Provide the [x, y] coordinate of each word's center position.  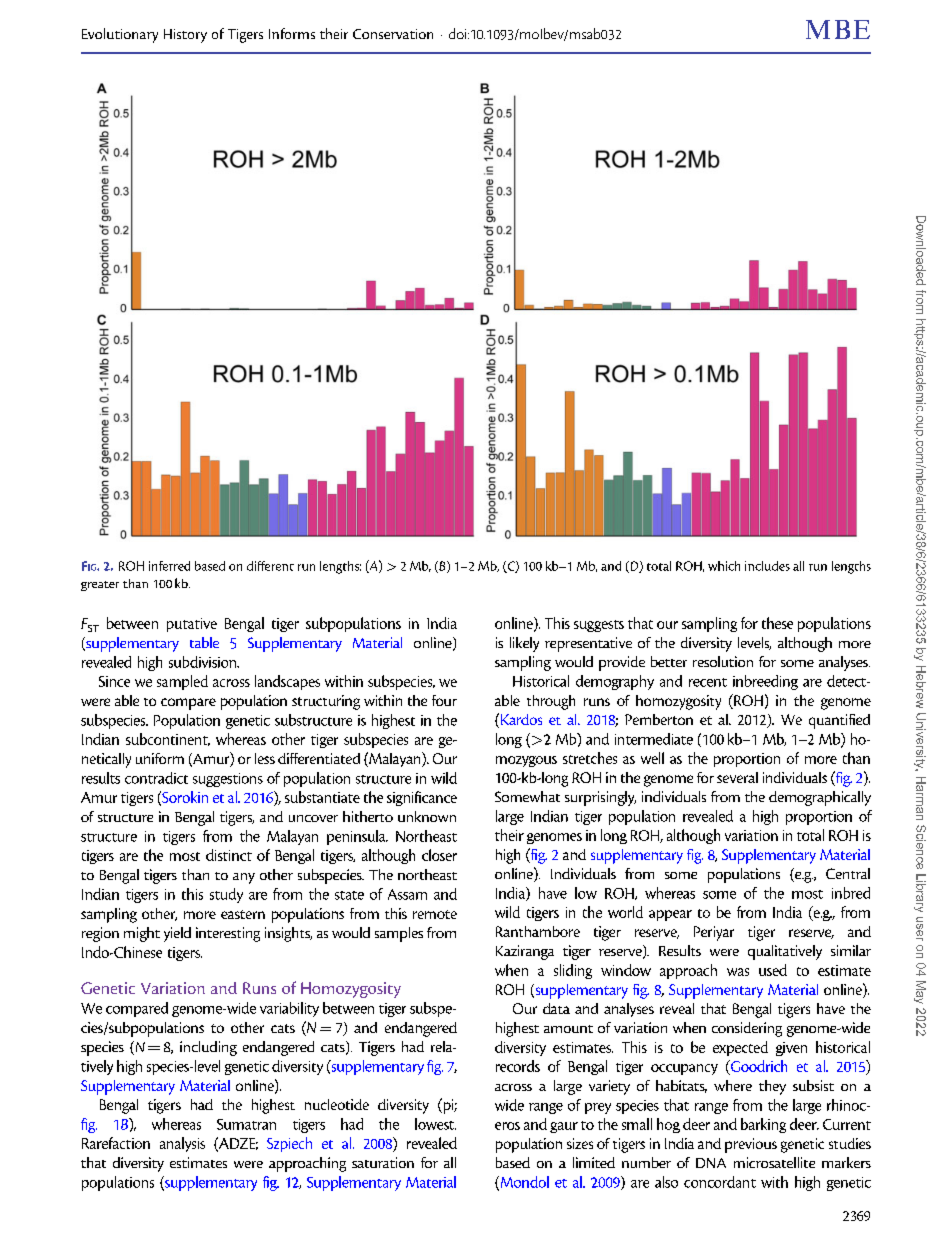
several [737, 777]
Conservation [393, 34]
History [185, 36]
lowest [435, 1124]
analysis [182, 1144]
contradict [156, 778]
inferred [169, 566]
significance [422, 798]
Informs [292, 33]
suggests [599, 626]
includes [767, 566]
